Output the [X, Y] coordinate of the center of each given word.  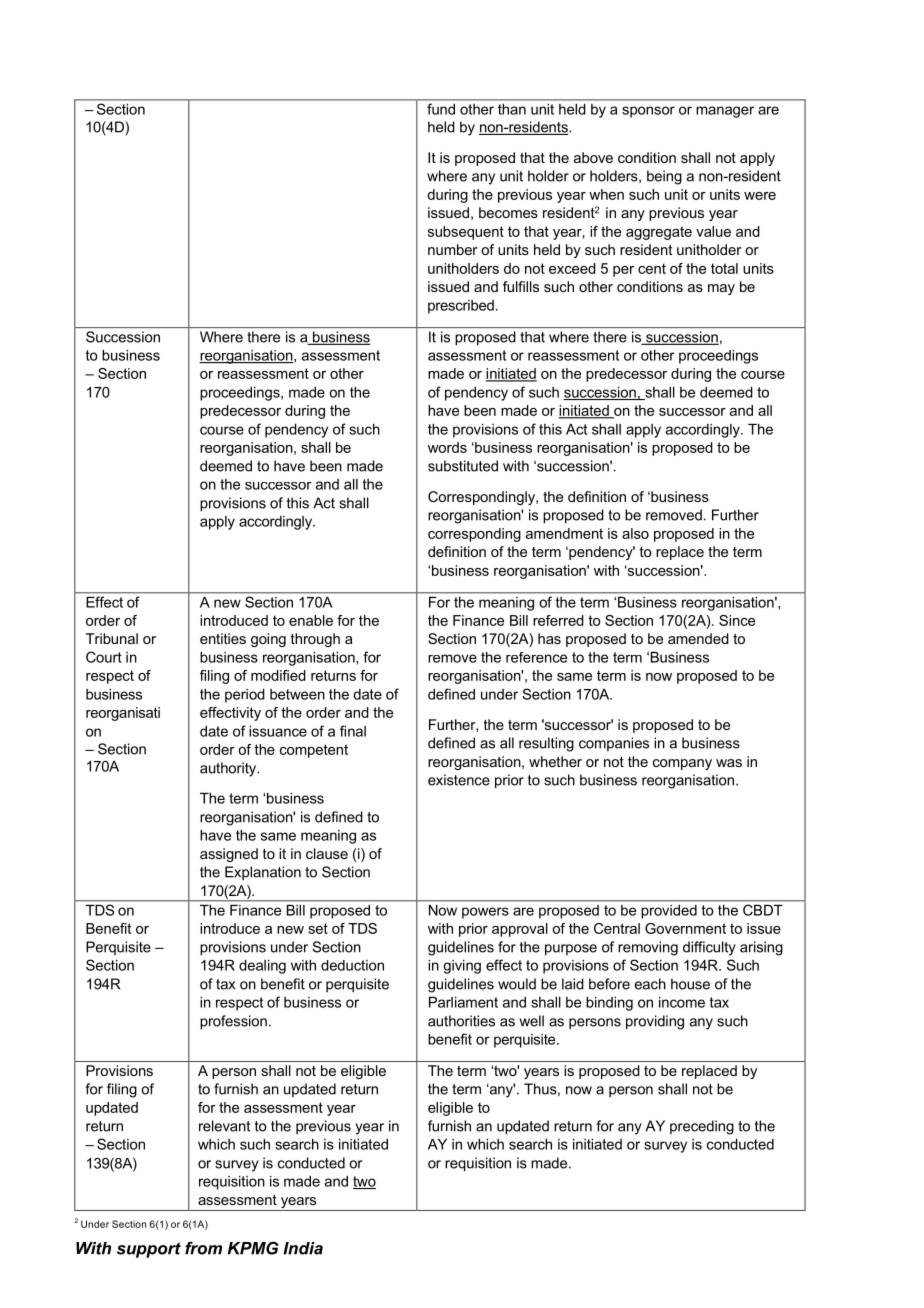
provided [669, 912]
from [203, 1248]
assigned [229, 855]
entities [223, 638]
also [635, 533]
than [512, 109]
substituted [463, 466]
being [664, 177]
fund [441, 109]
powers [485, 913]
